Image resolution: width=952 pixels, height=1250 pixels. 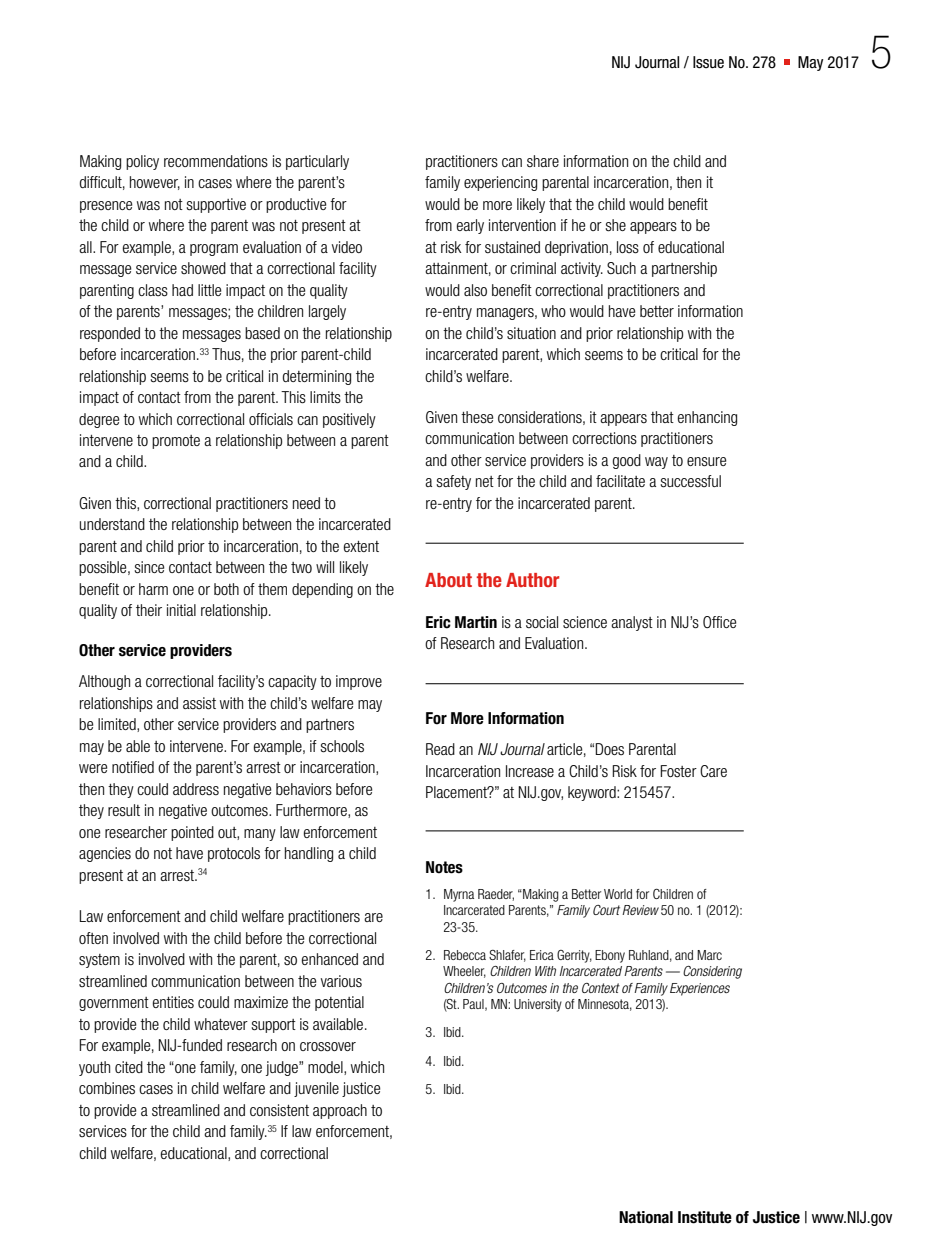 I want to click on Notes, so click(x=444, y=867).
